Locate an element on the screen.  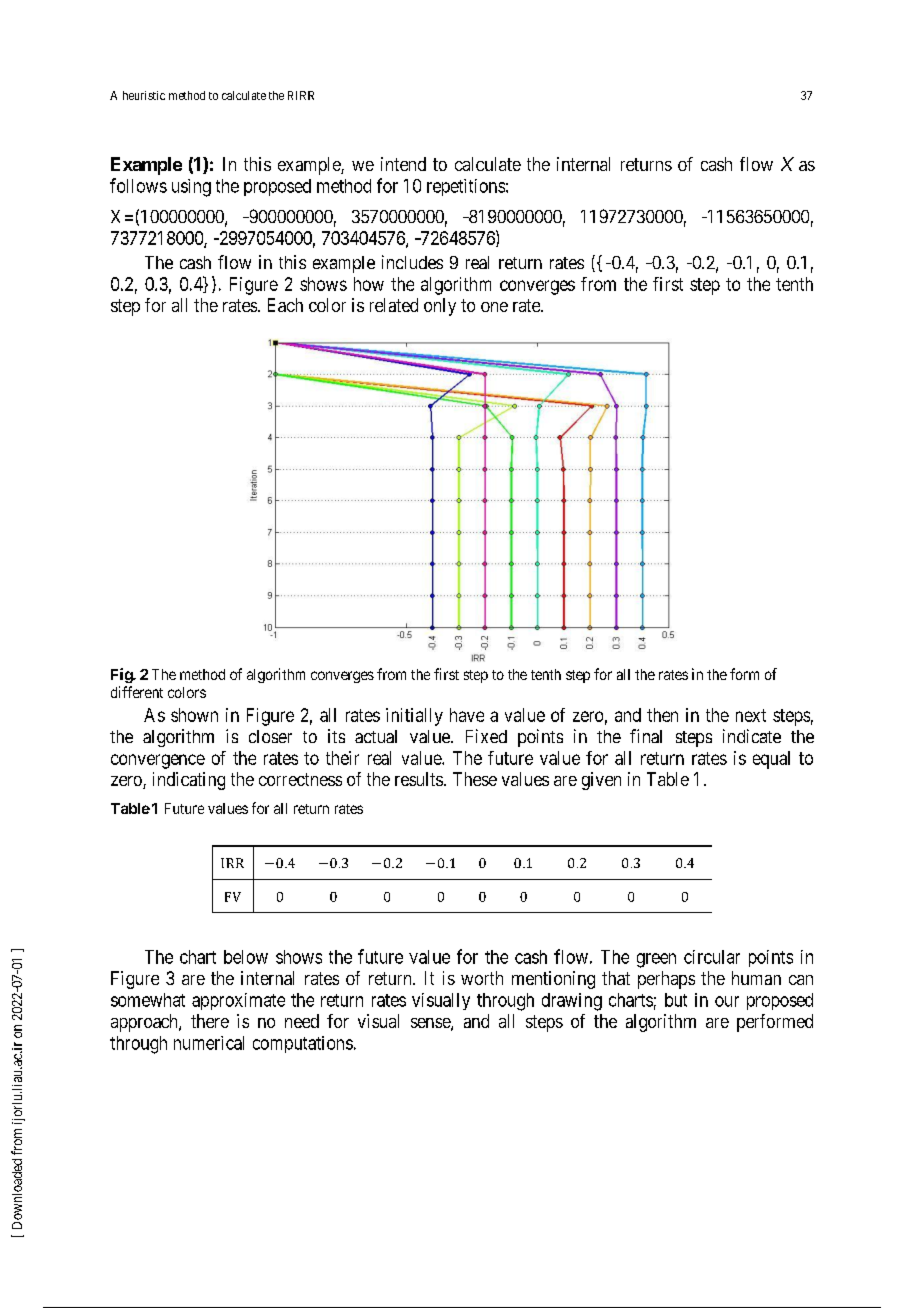
next is located at coordinates (751, 715).
